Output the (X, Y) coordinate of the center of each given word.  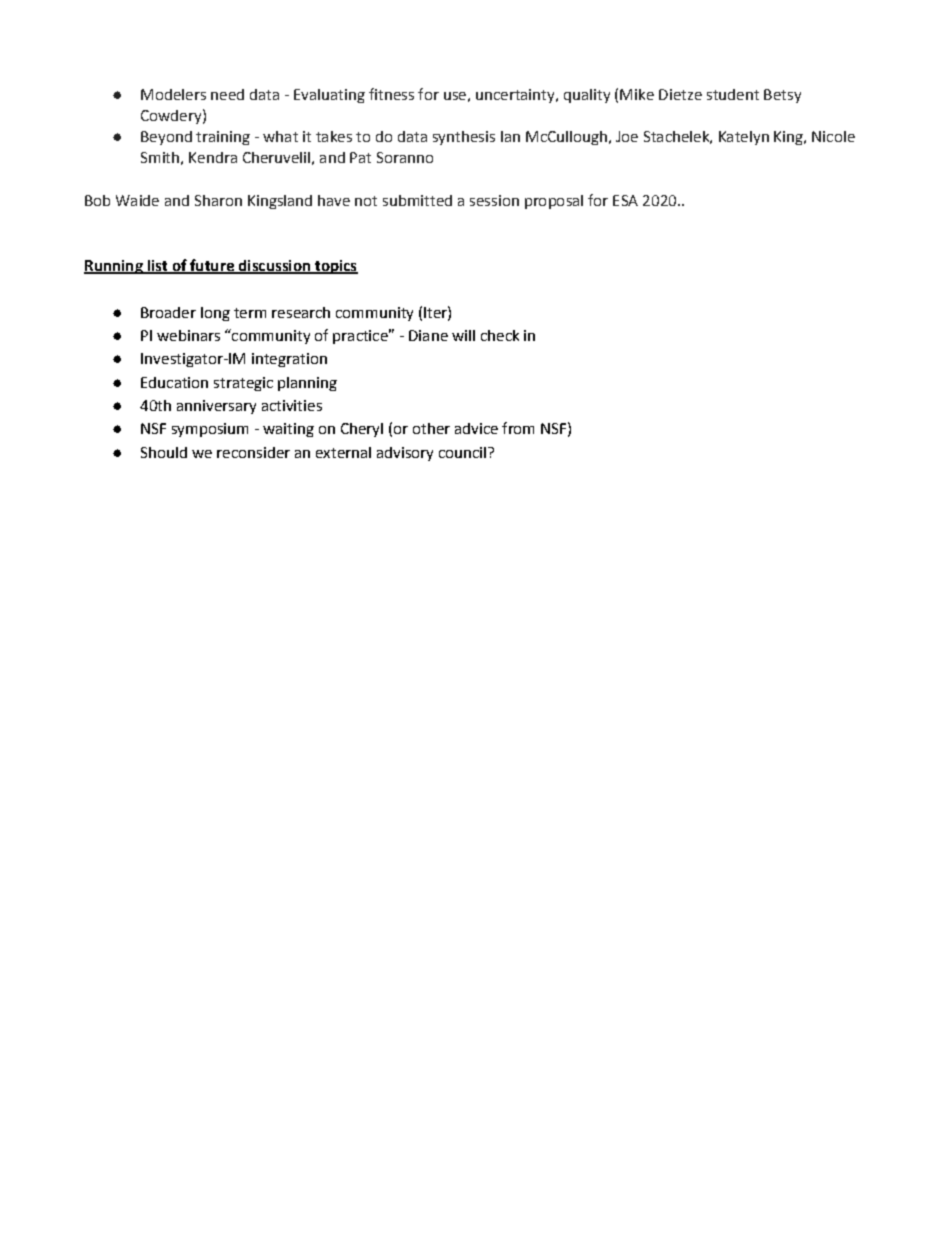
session (494, 200)
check (500, 335)
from (518, 428)
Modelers (173, 94)
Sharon (218, 200)
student (733, 94)
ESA (625, 200)
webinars (188, 335)
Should (164, 452)
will (463, 335)
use (455, 96)
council (464, 452)
